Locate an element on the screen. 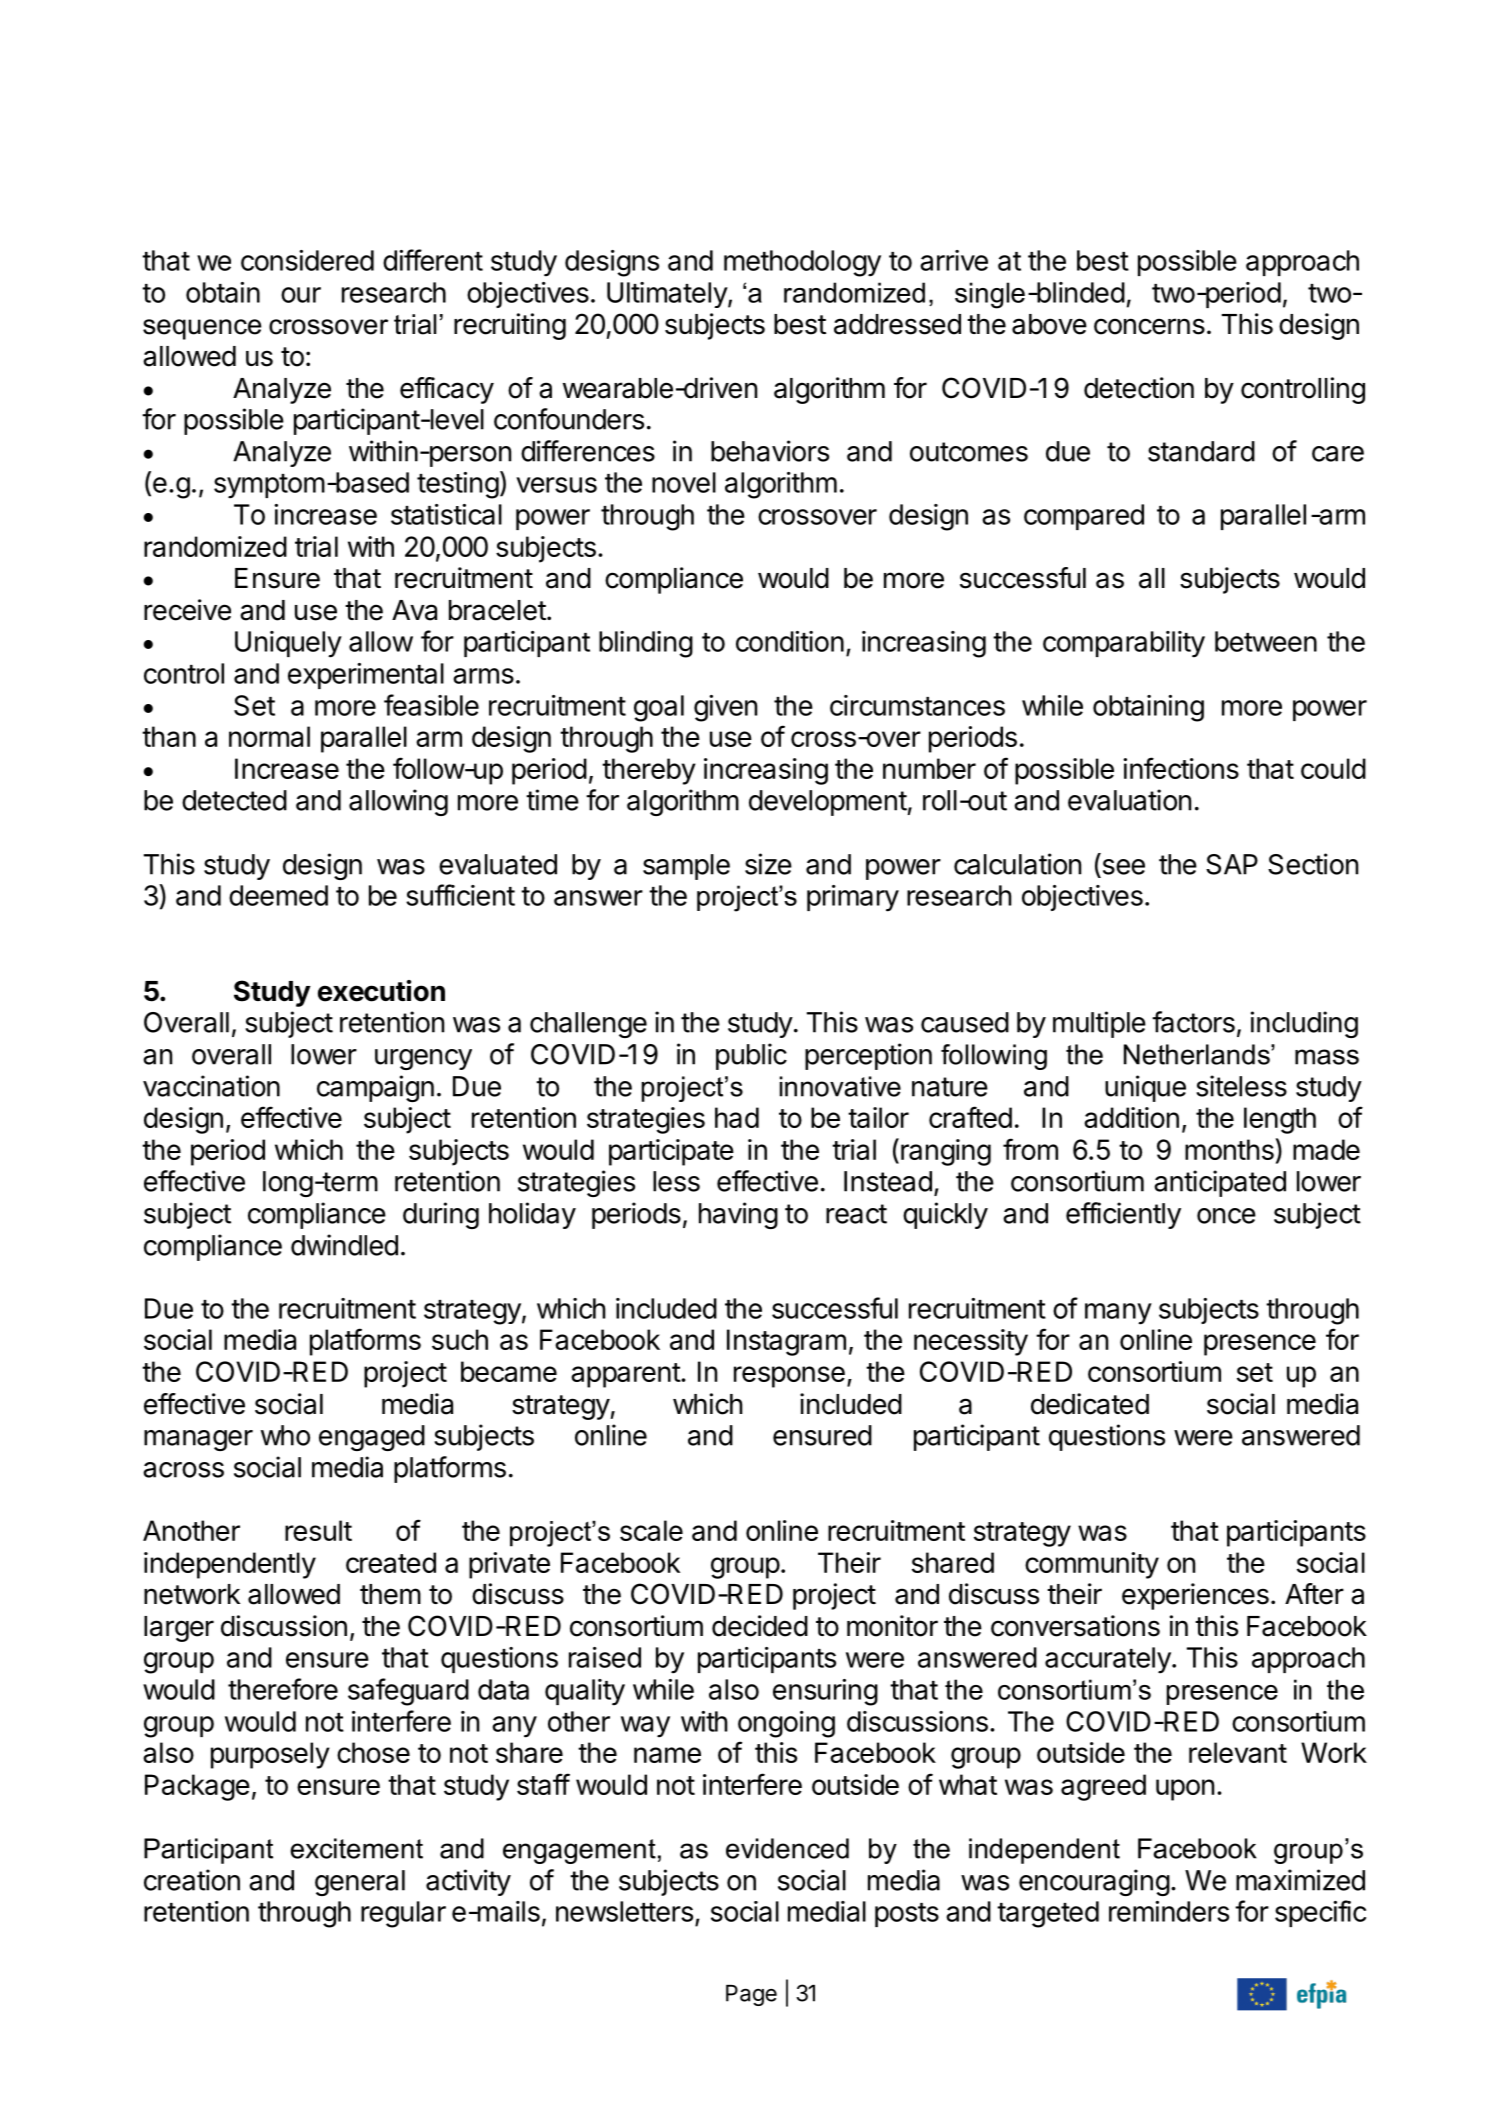 The image size is (1493, 2113). detection is located at coordinates (1139, 388).
